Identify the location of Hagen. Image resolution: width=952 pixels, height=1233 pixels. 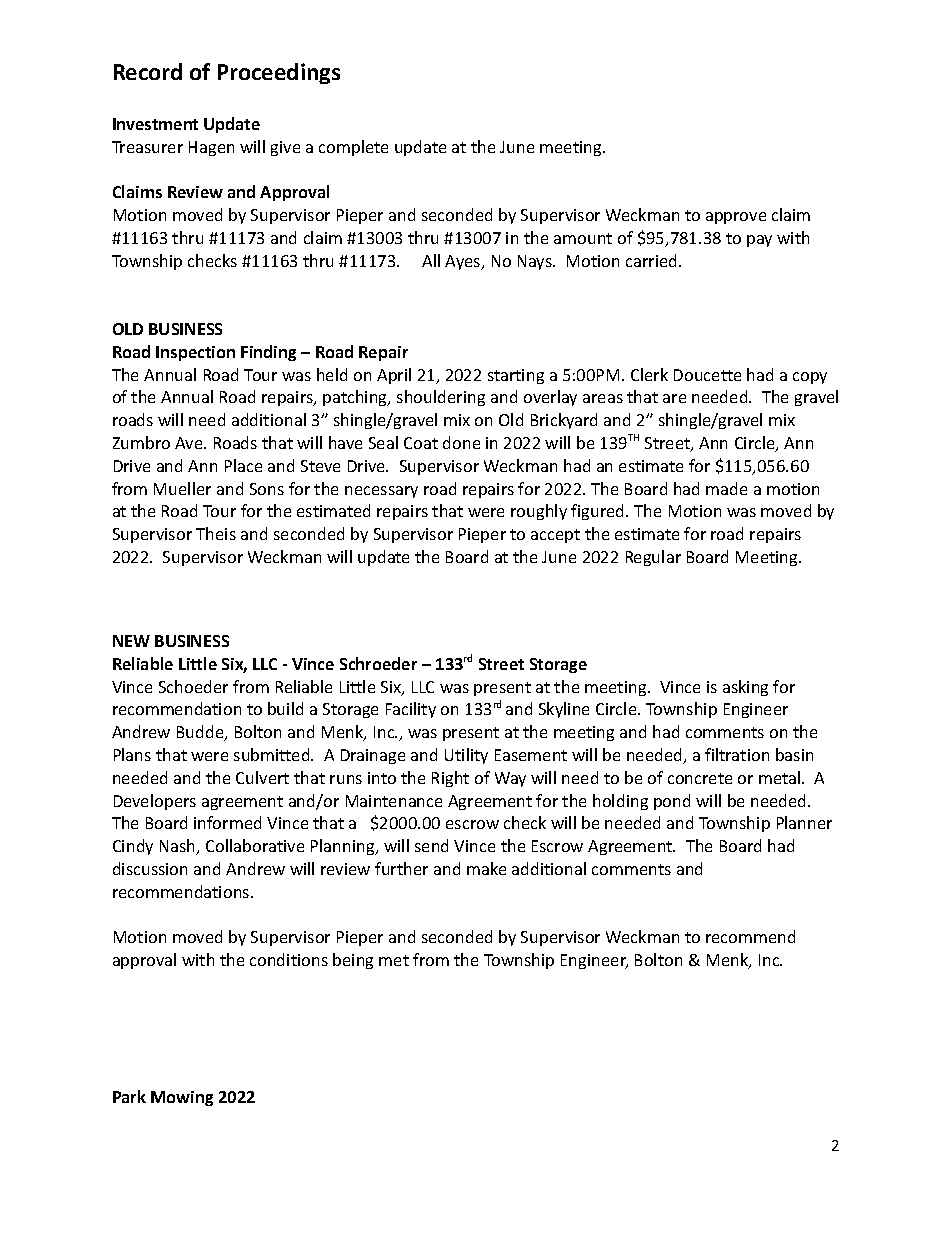
(211, 148).
